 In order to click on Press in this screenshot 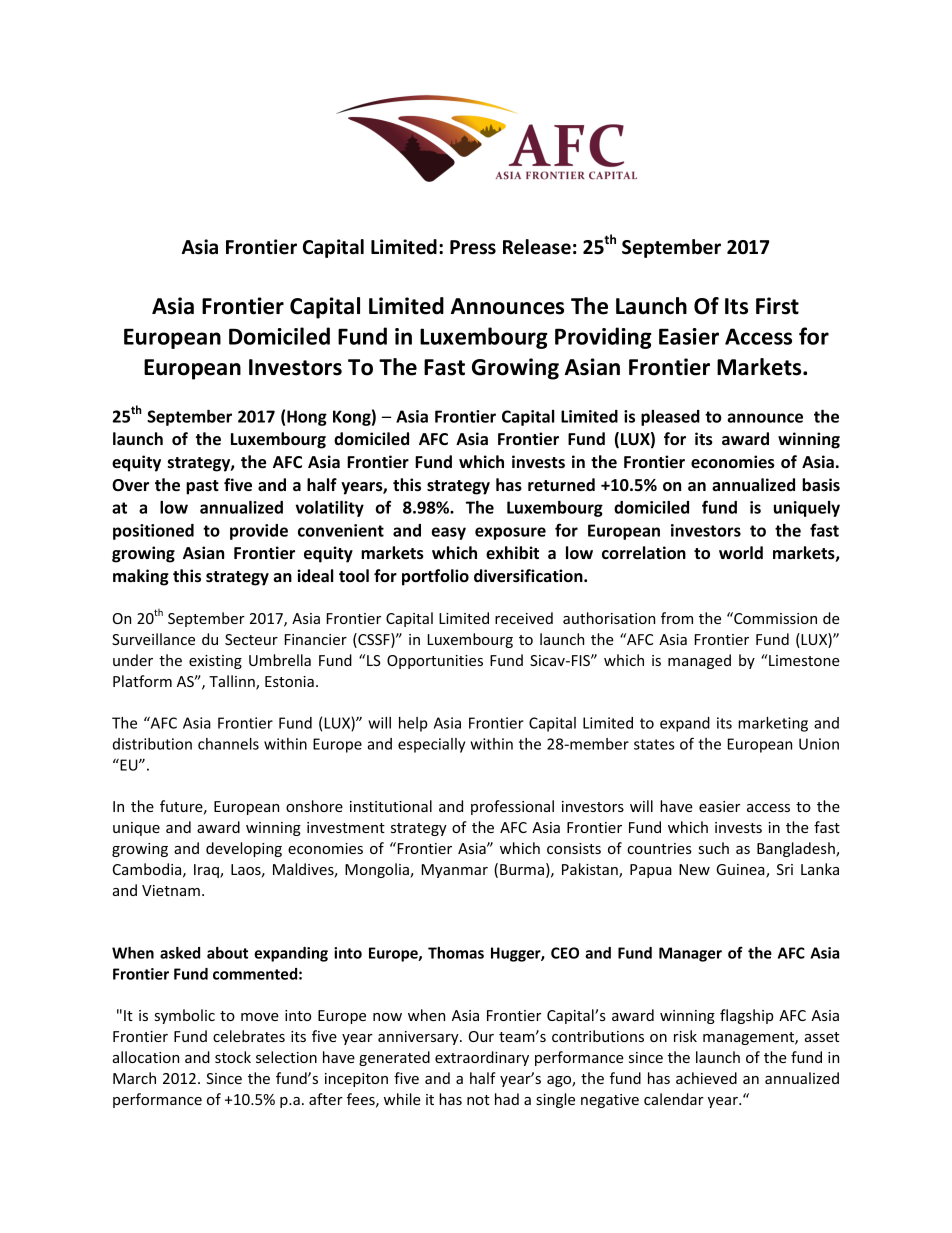, I will do `click(473, 247)`.
